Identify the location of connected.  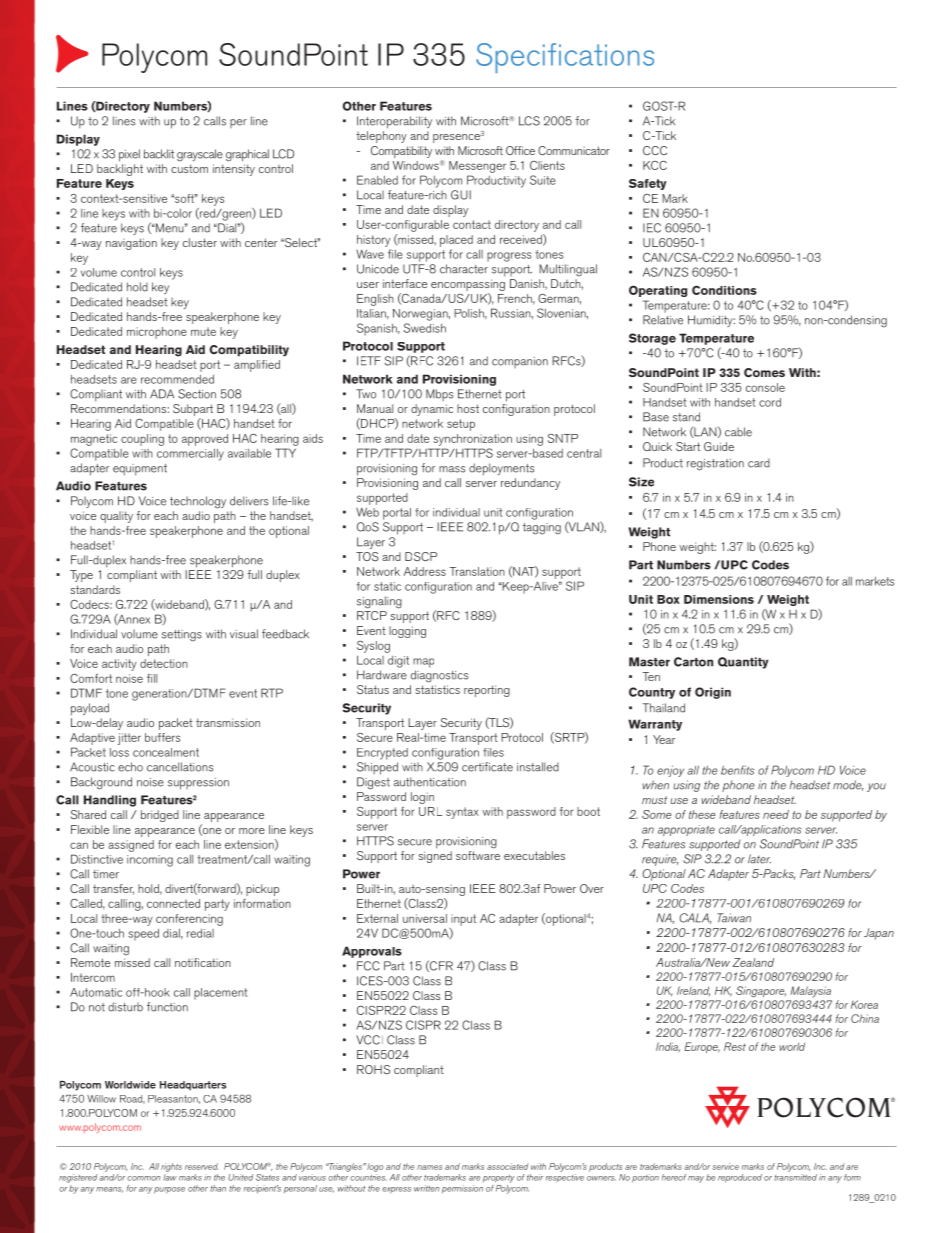
(173, 903).
